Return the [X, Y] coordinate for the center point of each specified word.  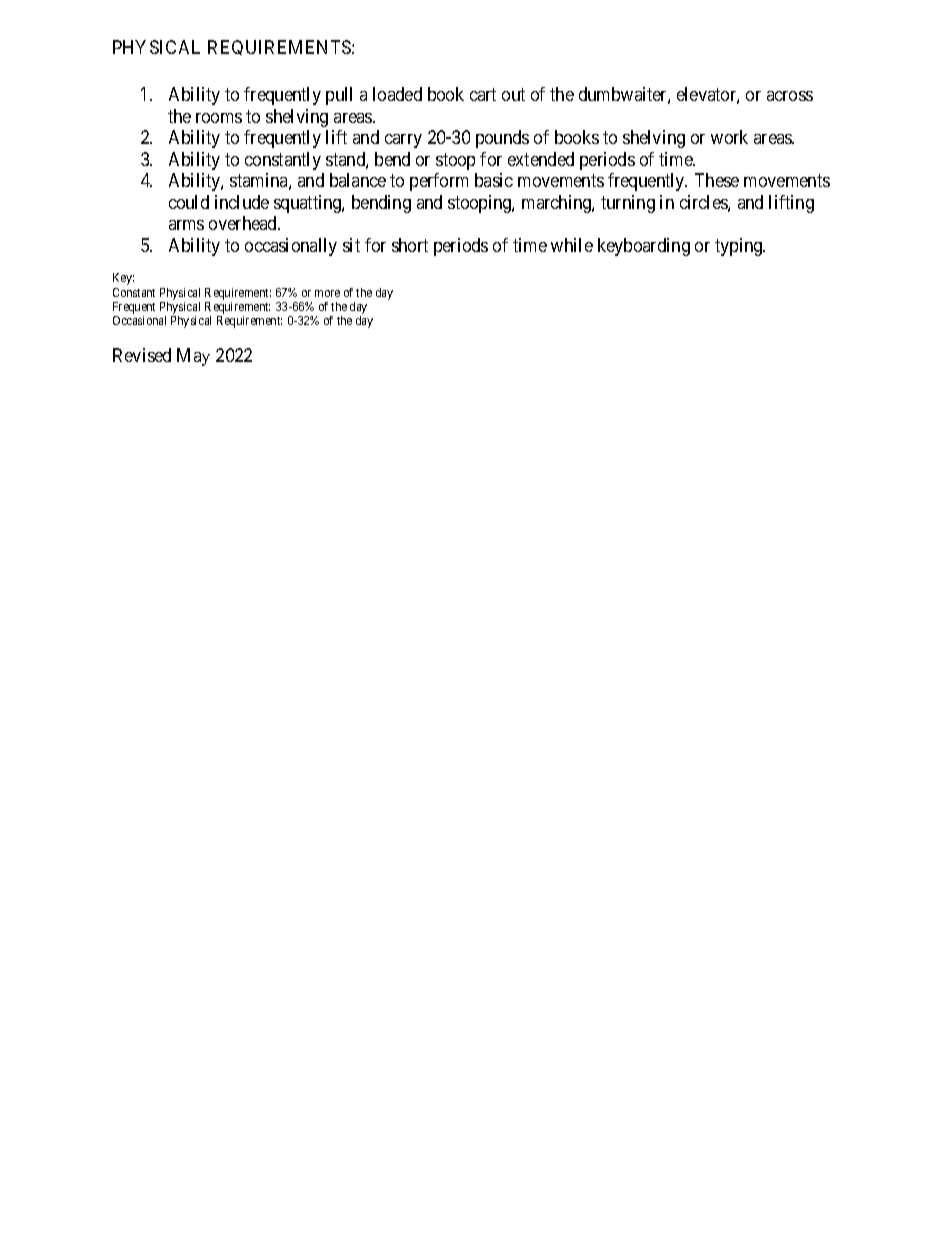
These [717, 180]
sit [351, 245]
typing [740, 247]
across [790, 96]
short [410, 245]
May [193, 357]
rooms [219, 118]
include [242, 202]
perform [439, 182]
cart [483, 95]
